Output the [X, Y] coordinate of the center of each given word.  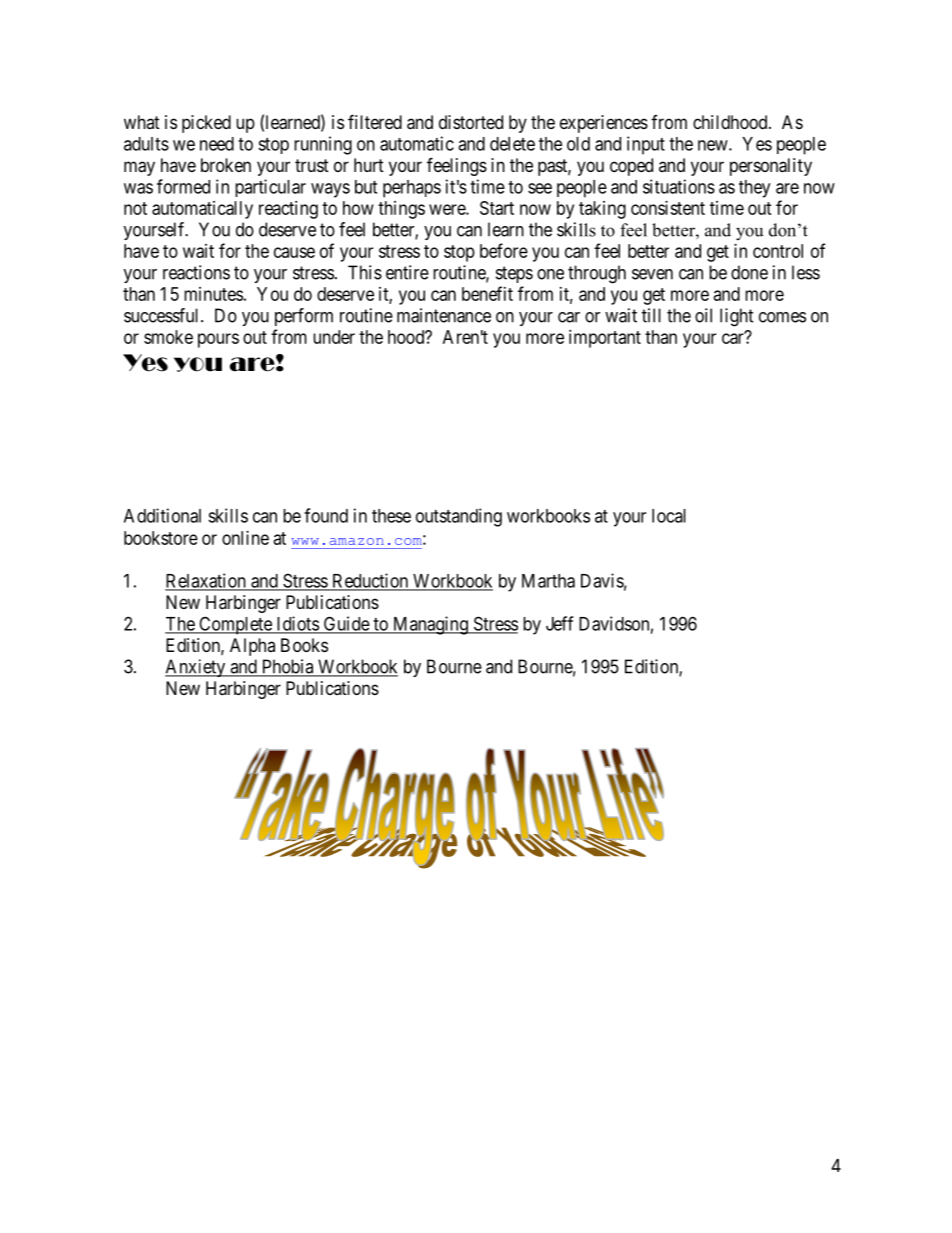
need [217, 144]
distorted [471, 122]
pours [218, 340]
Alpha [252, 647]
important [605, 339]
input [646, 145]
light [737, 317]
